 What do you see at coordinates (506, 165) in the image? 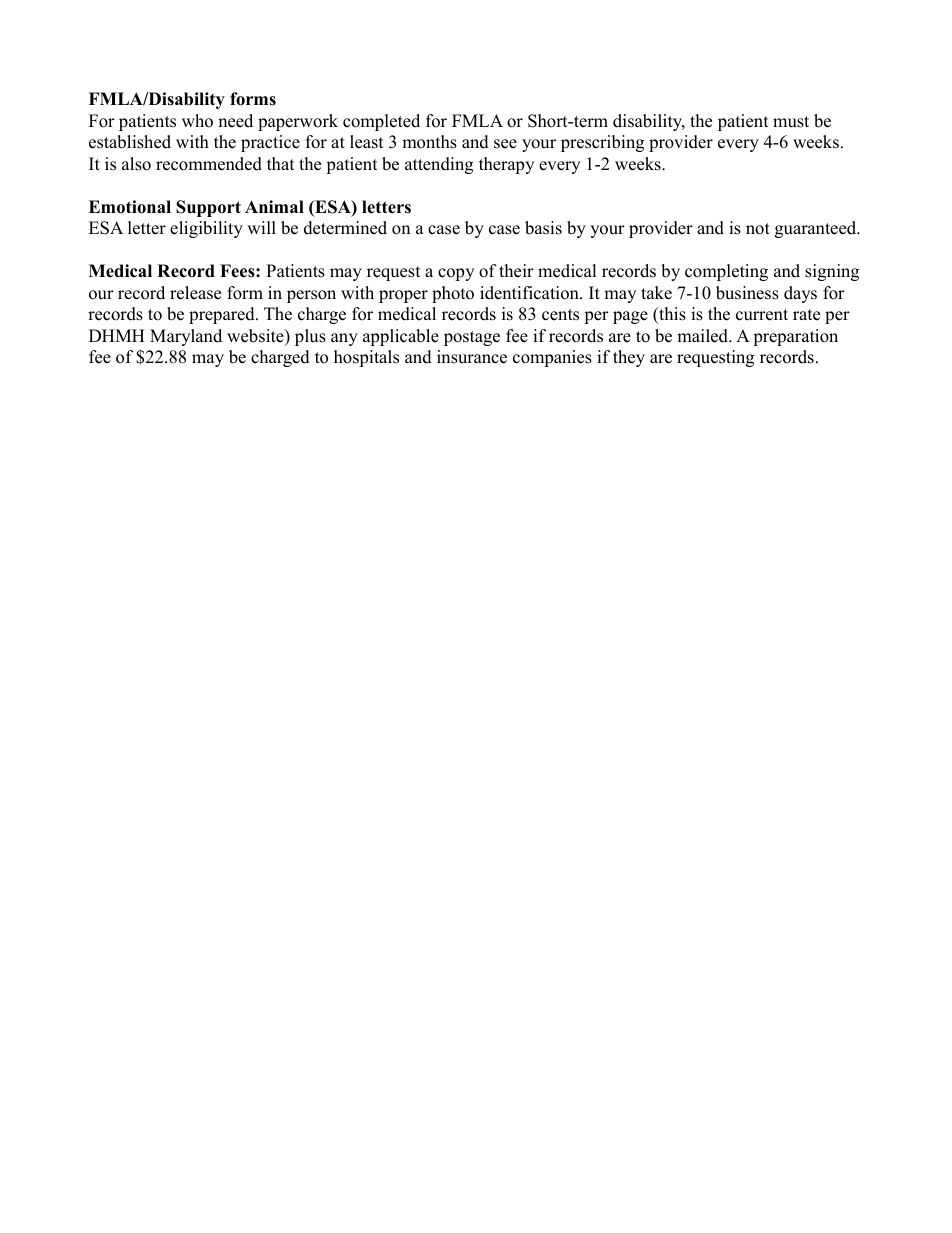
I see `therapy` at bounding box center [506, 165].
